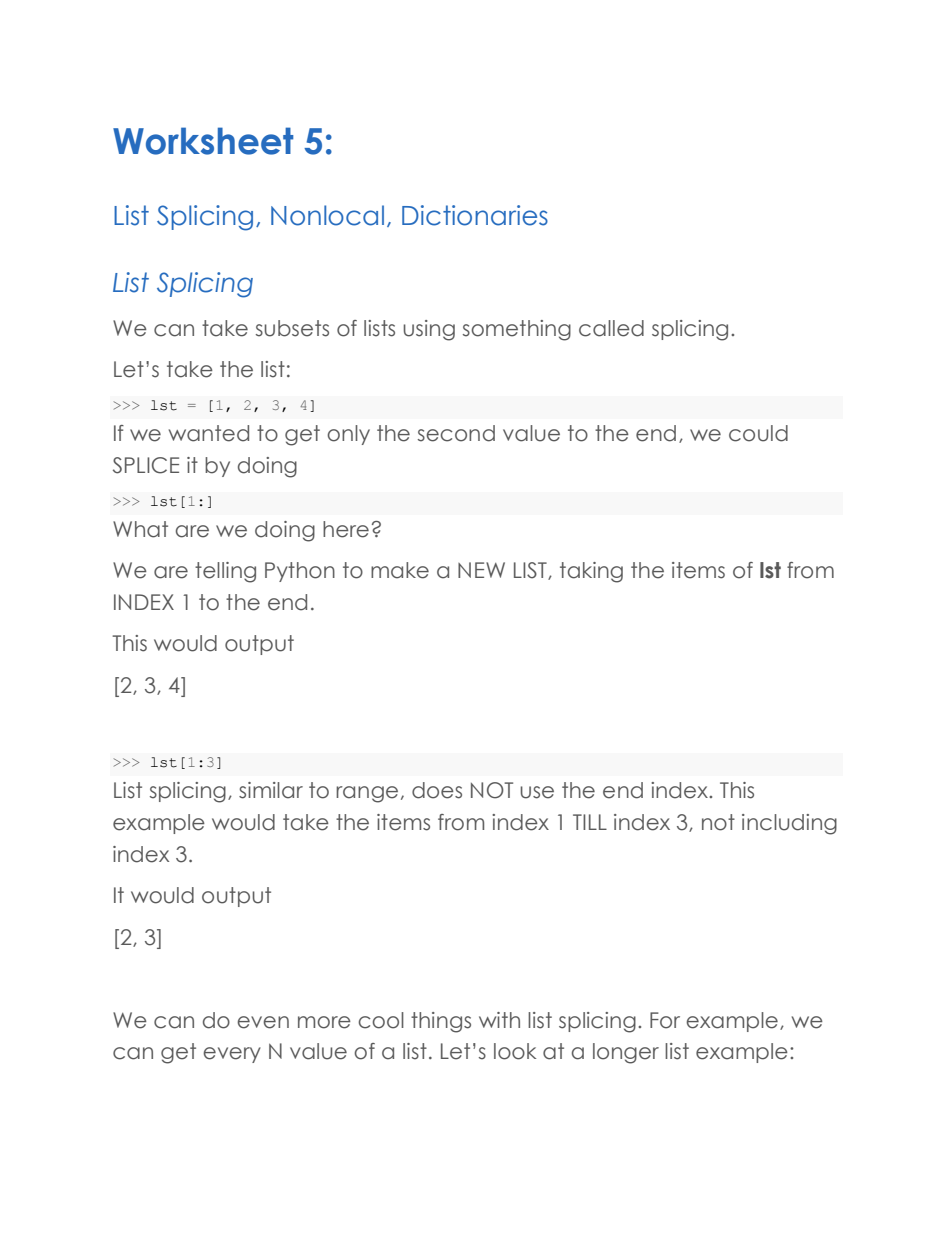 This screenshot has width=952, height=1233. Describe the element at coordinates (437, 790) in the screenshot. I see `does` at that location.
